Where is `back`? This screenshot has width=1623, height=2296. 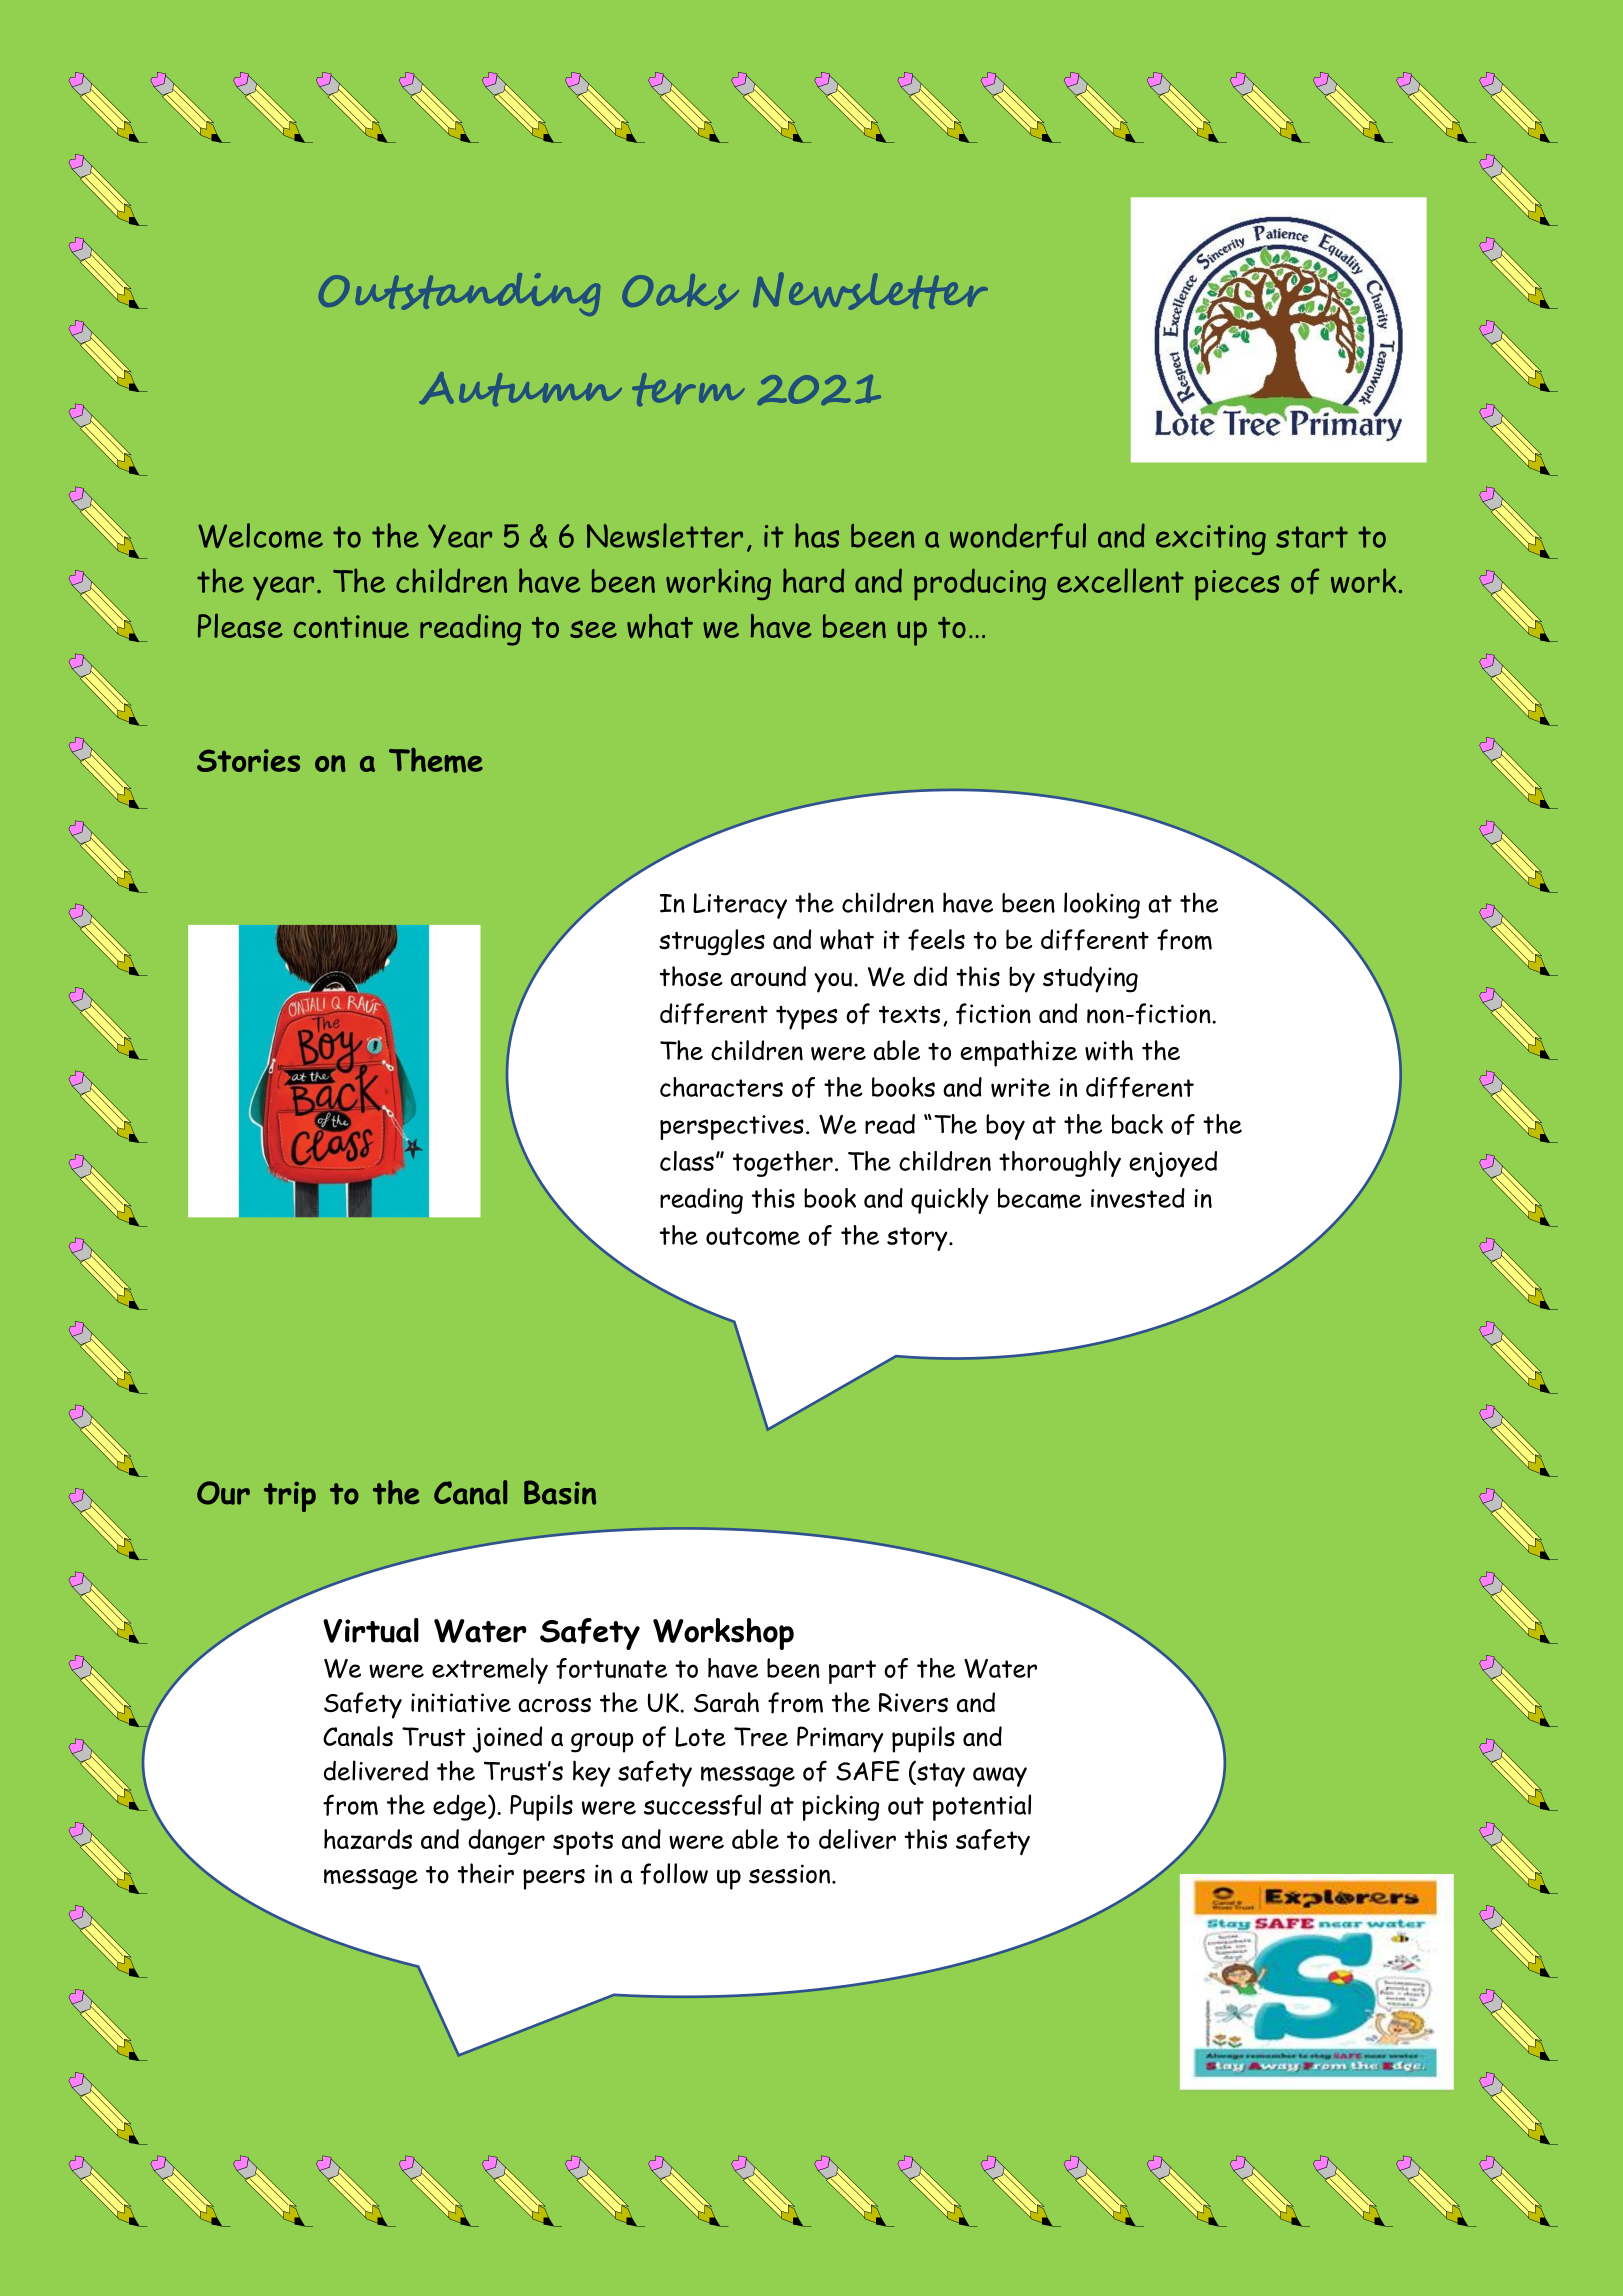
back is located at coordinates (1137, 1124).
